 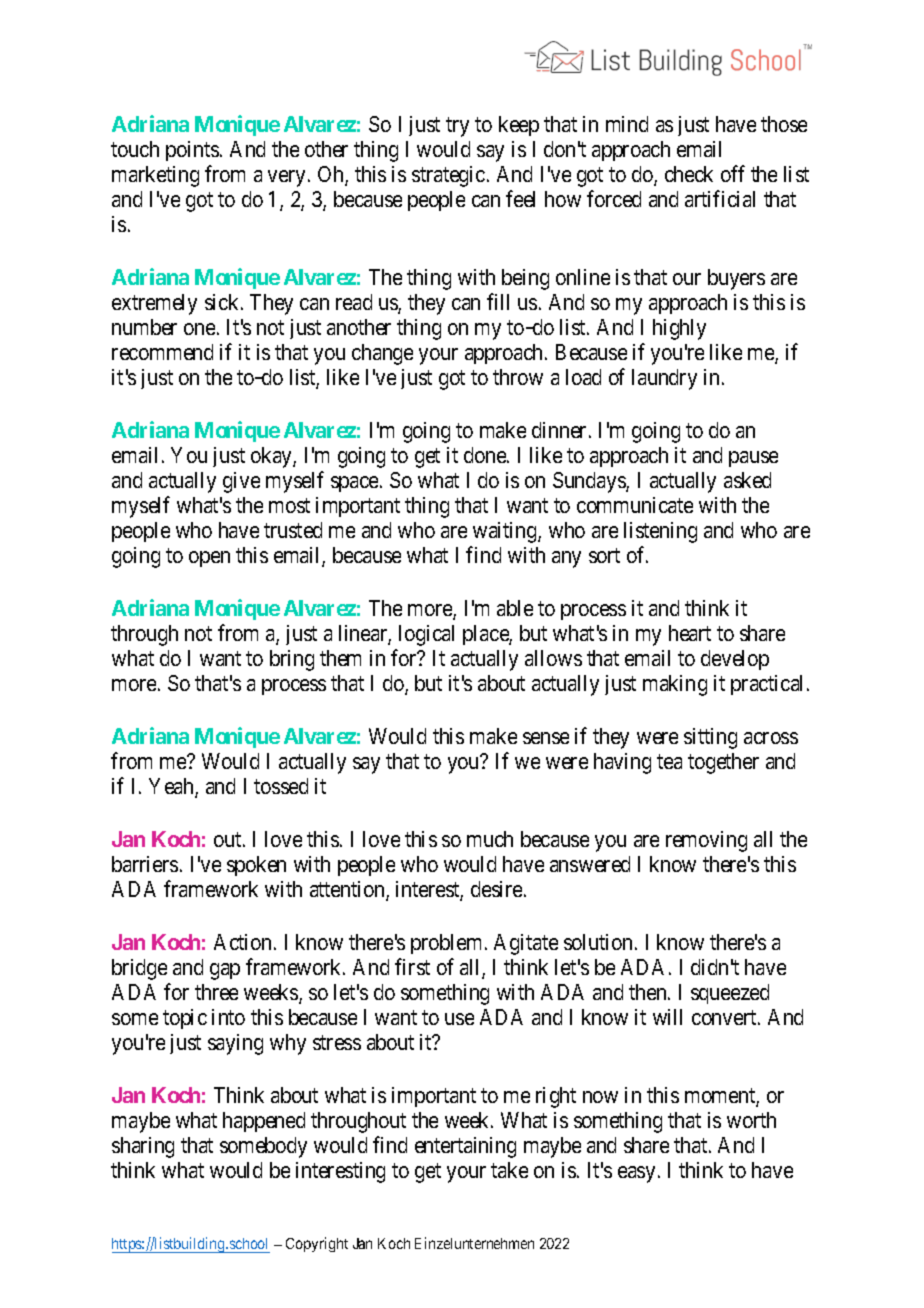 What do you see at coordinates (264, 1122) in the image?
I see `happened` at bounding box center [264, 1122].
